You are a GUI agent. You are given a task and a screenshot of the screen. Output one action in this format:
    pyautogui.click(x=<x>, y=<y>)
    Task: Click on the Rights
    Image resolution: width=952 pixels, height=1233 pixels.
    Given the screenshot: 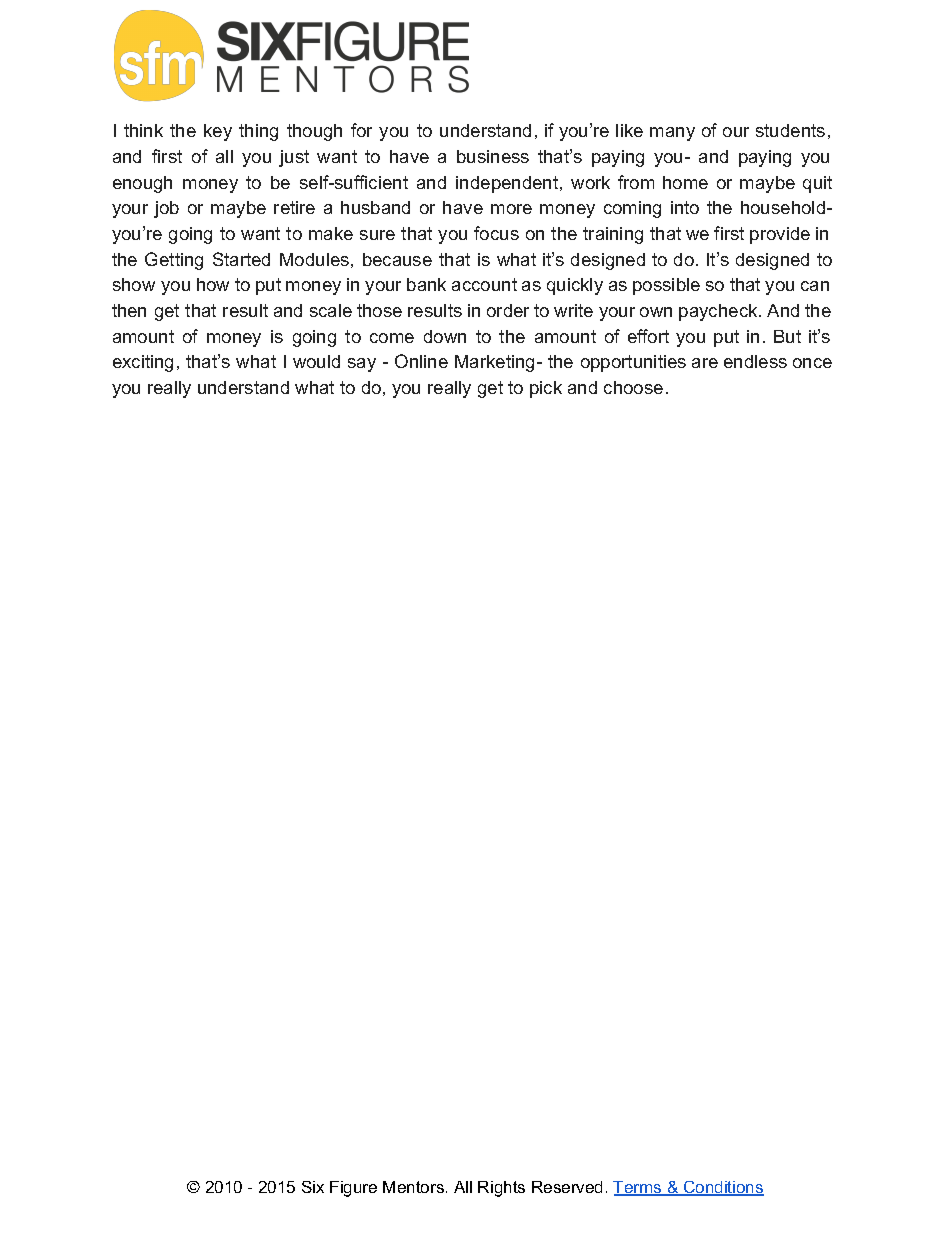 What is the action you would take?
    pyautogui.click(x=501, y=1189)
